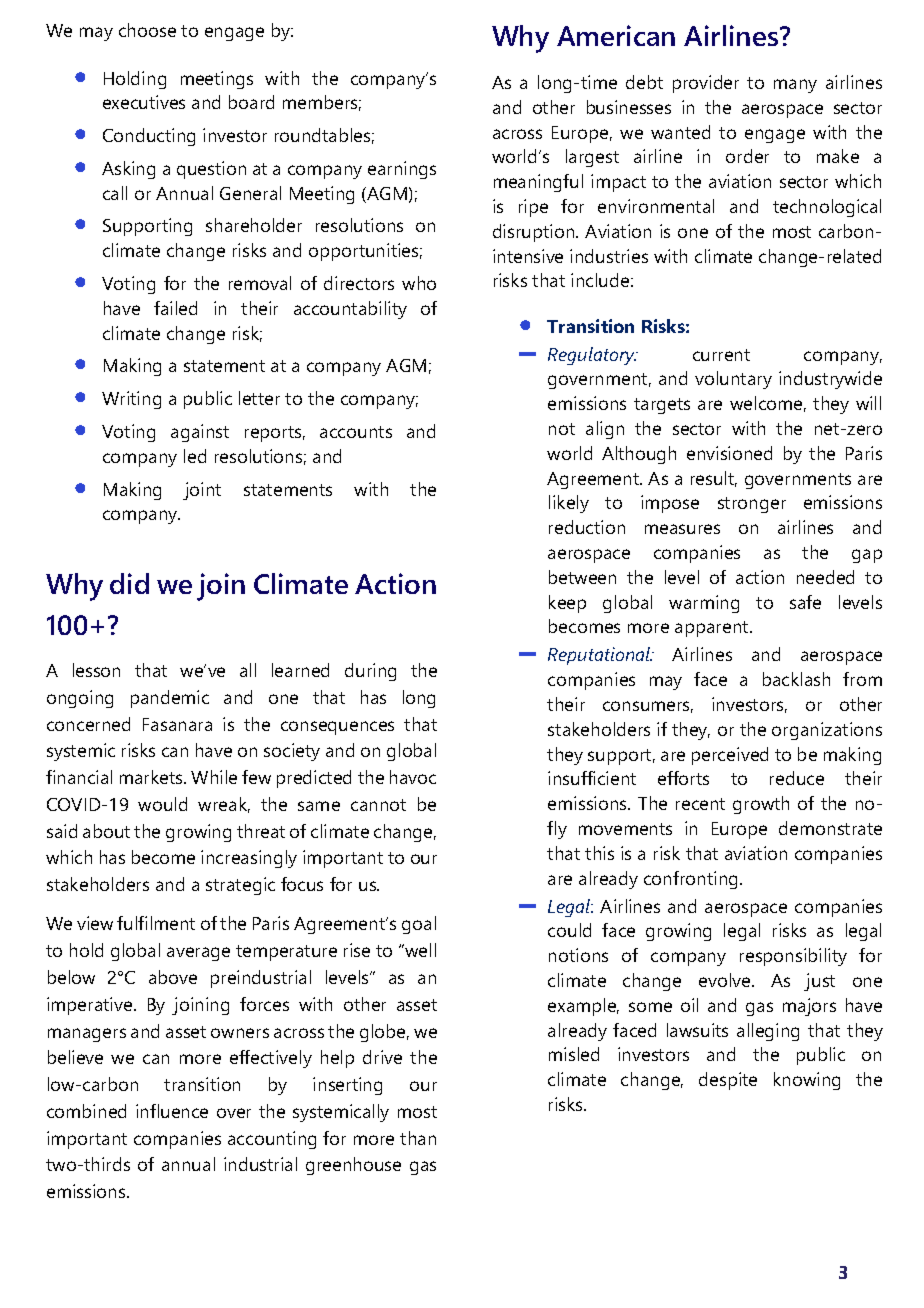 The width and height of the screenshot is (924, 1308). What do you see at coordinates (797, 778) in the screenshot?
I see `reduce` at bounding box center [797, 778].
